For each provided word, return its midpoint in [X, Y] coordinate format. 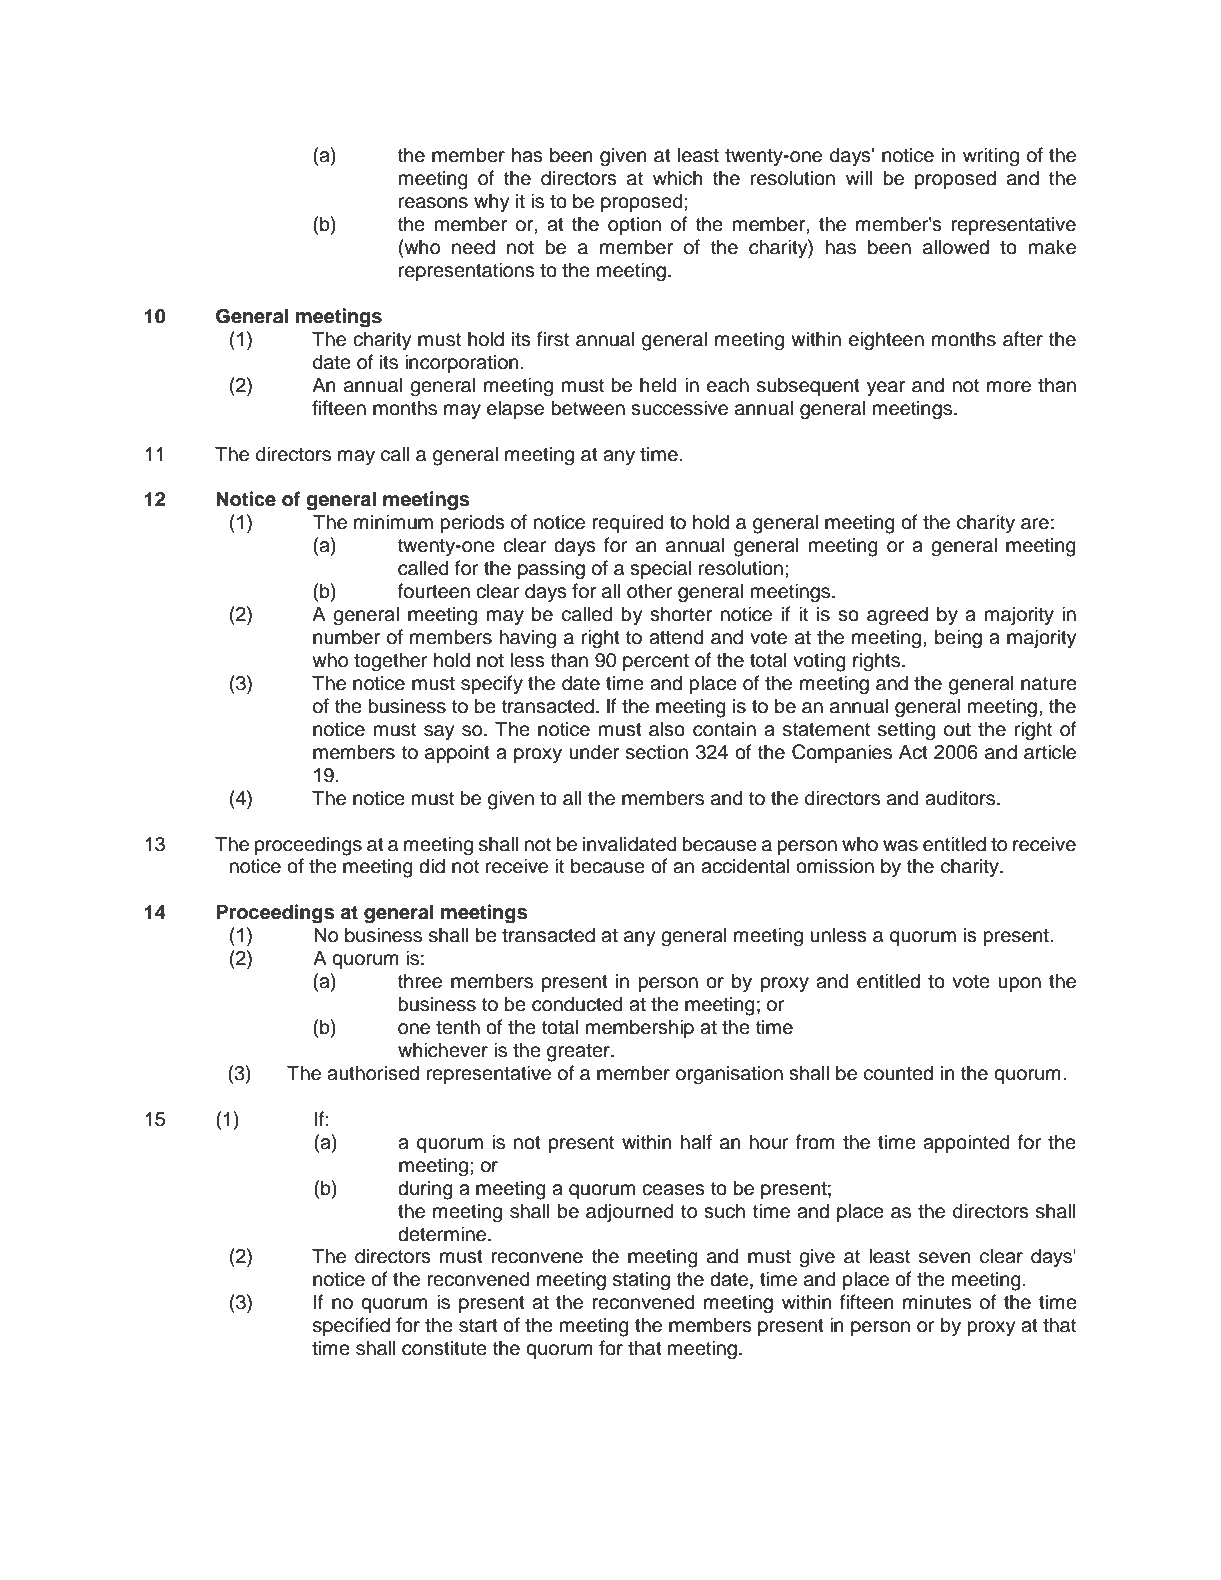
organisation [729, 1075]
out [957, 730]
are [1035, 524]
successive [679, 408]
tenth [458, 1027]
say [439, 733]
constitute [444, 1348]
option [634, 225]
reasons [433, 203]
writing [991, 157]
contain [724, 729]
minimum [393, 522]
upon [1019, 984]
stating [641, 1281]
